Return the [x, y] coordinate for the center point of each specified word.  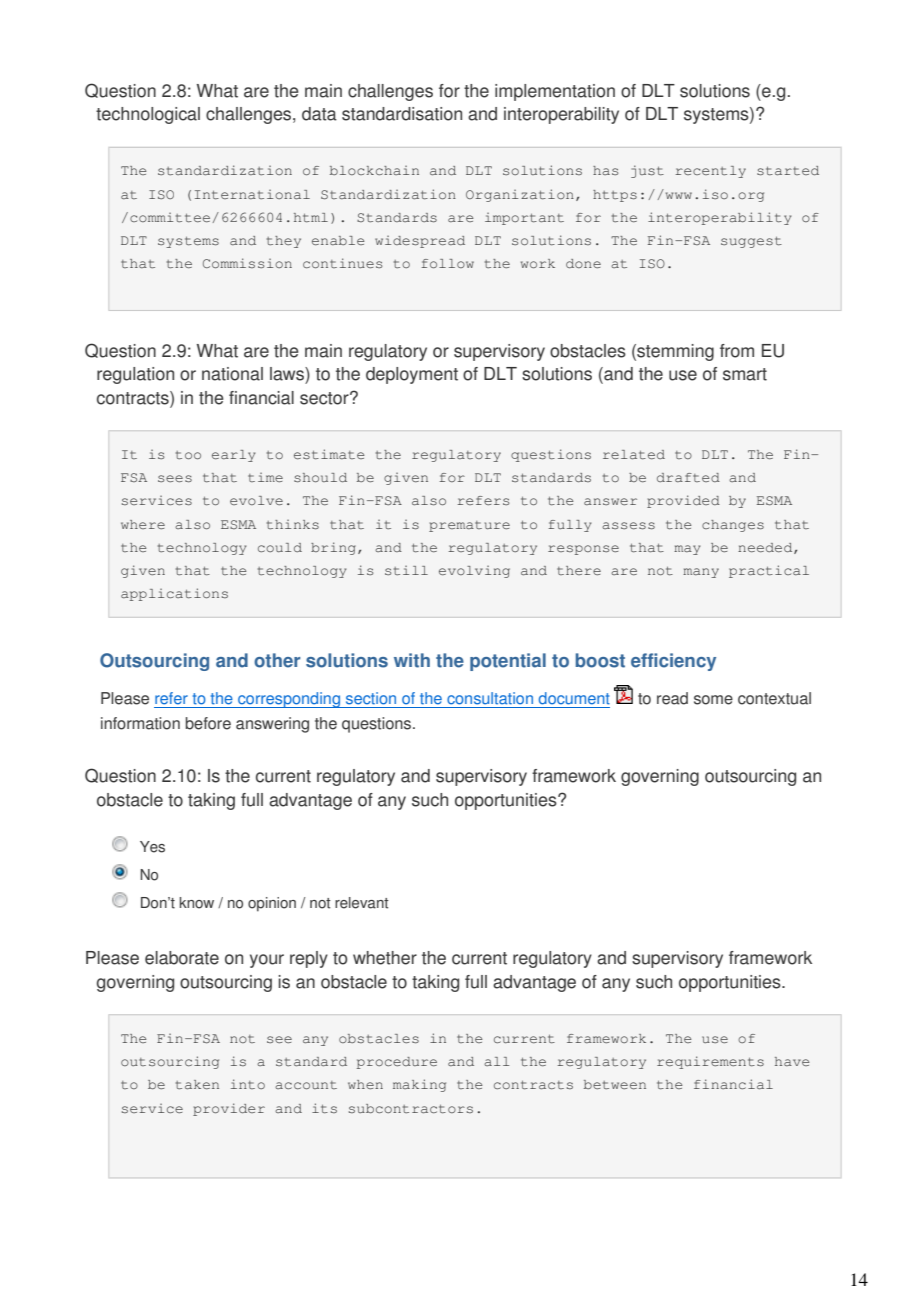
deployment [412, 375]
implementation [555, 92]
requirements [710, 1062]
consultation [490, 698]
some [713, 700]
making [419, 1085]
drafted [688, 477]
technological [148, 115]
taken [197, 1084]
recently [711, 172]
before [208, 723]
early [234, 456]
